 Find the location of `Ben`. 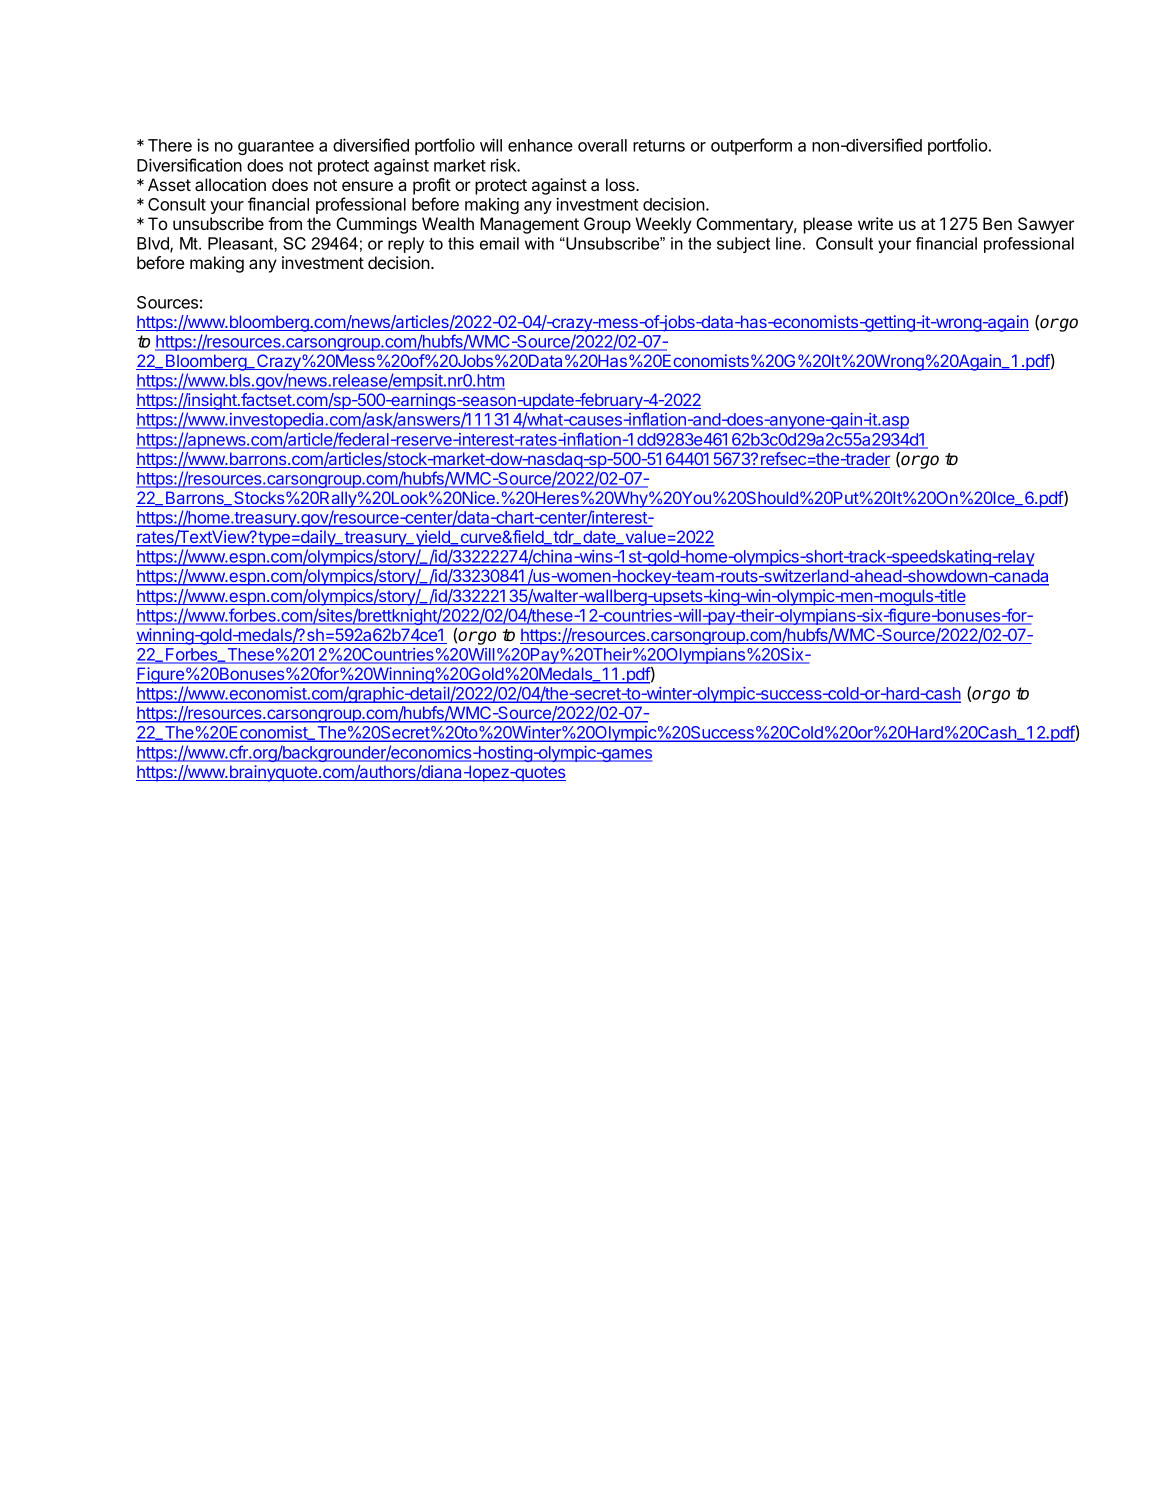

Ben is located at coordinates (997, 223).
